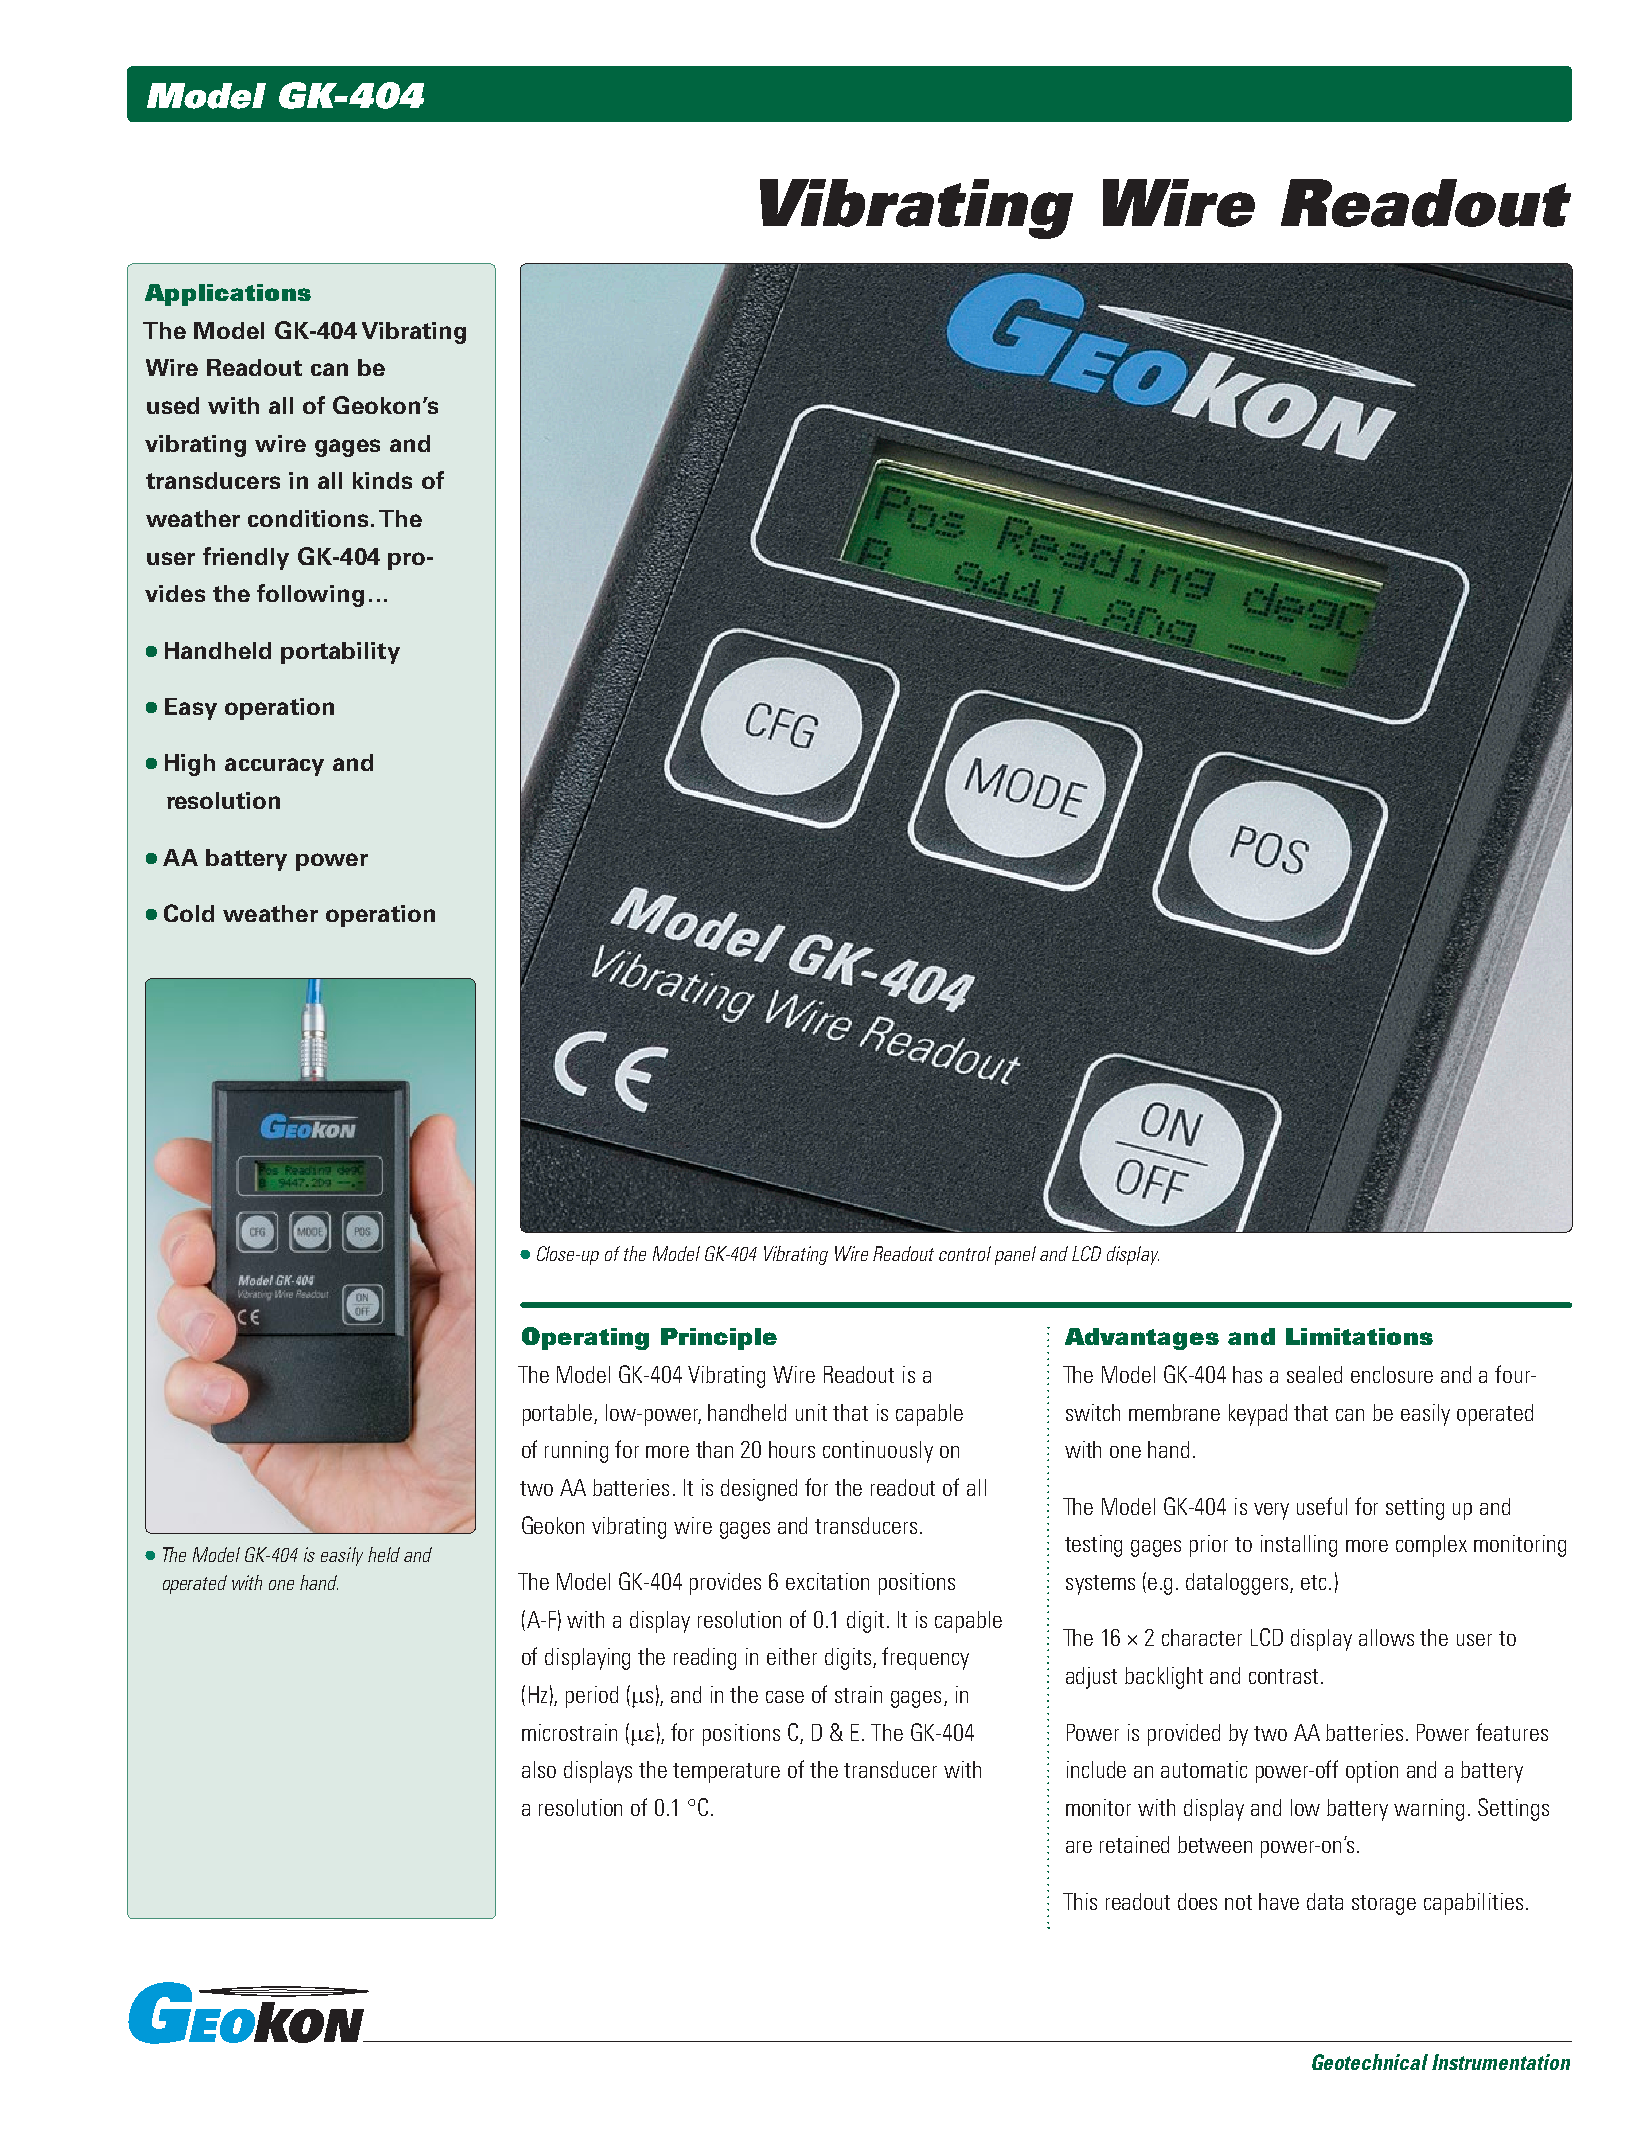  Describe the element at coordinates (1314, 1374) in the image. I see `sealed` at that location.
